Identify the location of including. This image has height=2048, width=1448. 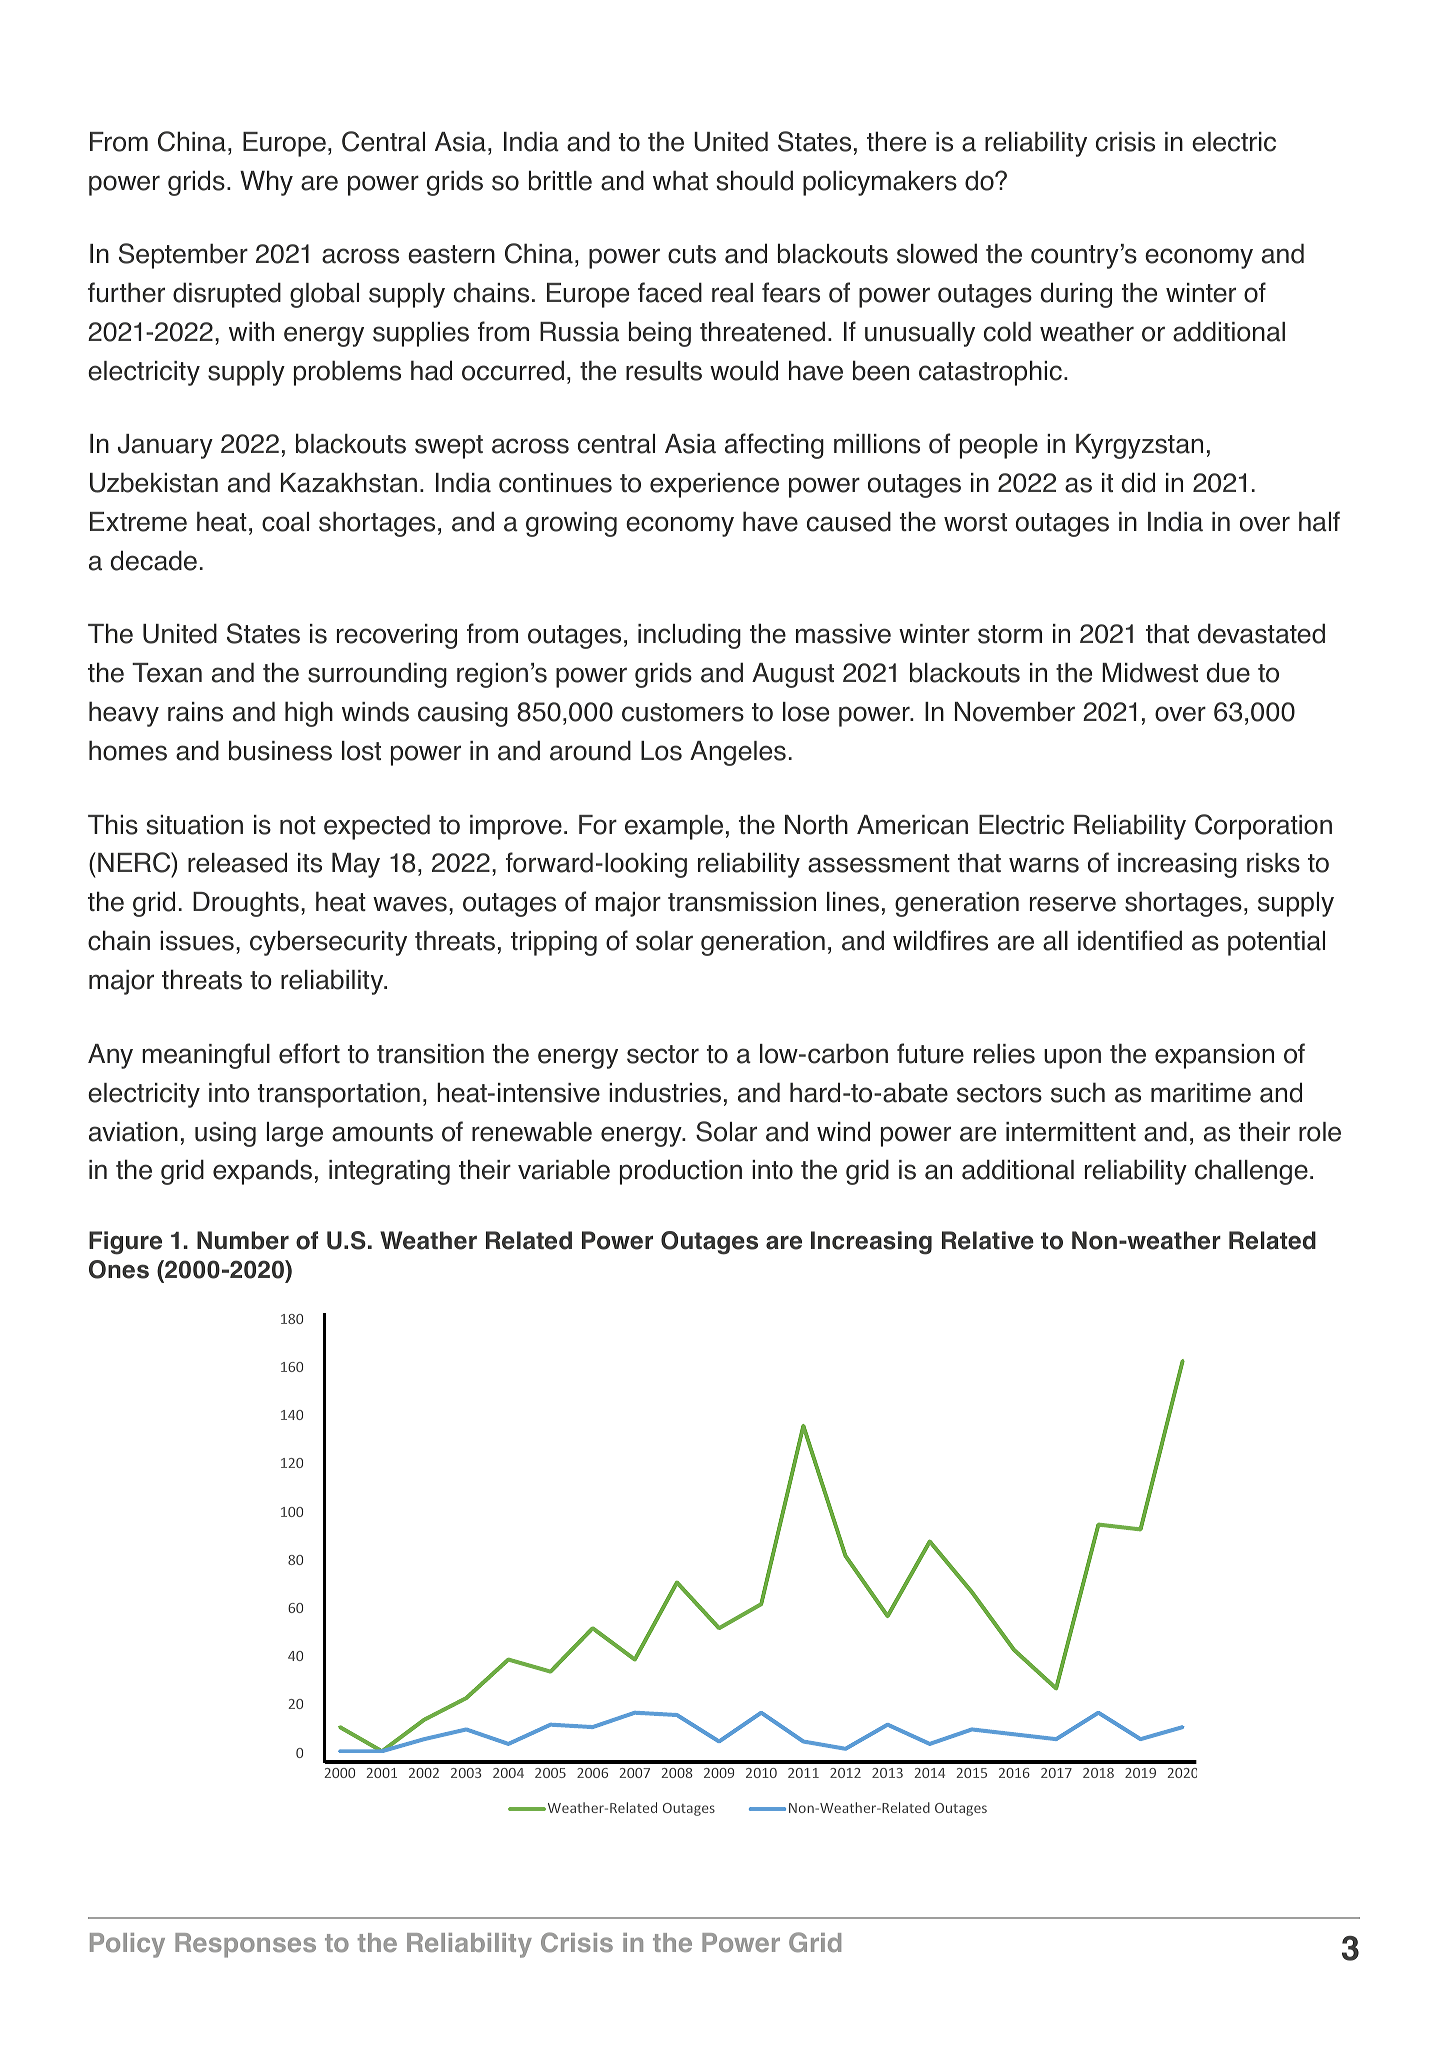
(689, 636).
